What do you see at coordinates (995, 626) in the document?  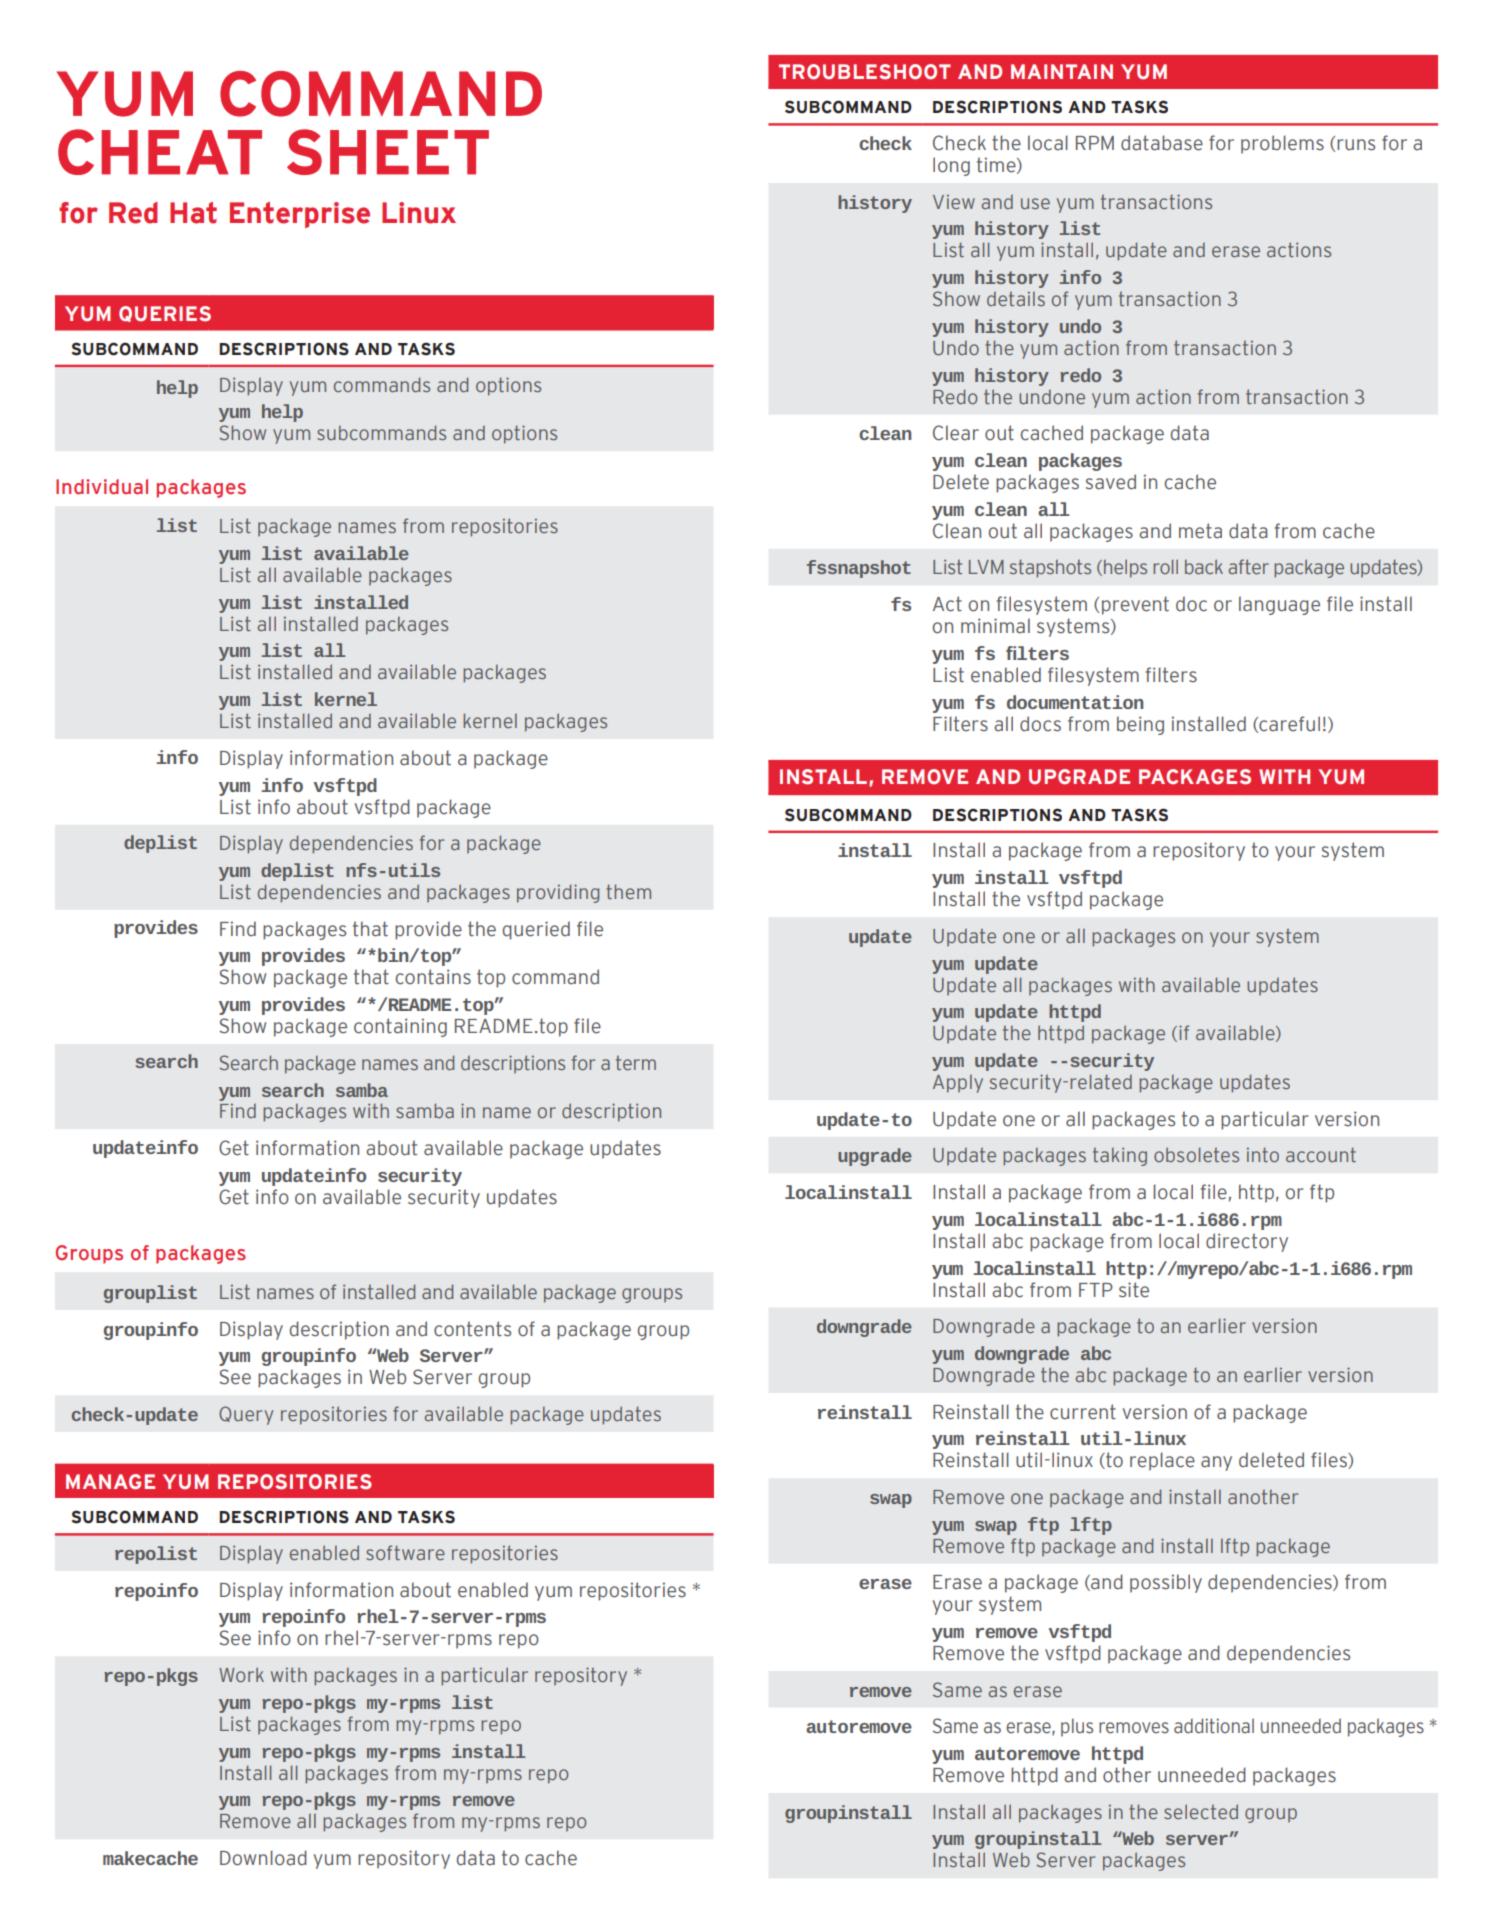 I see `minimal` at bounding box center [995, 626].
